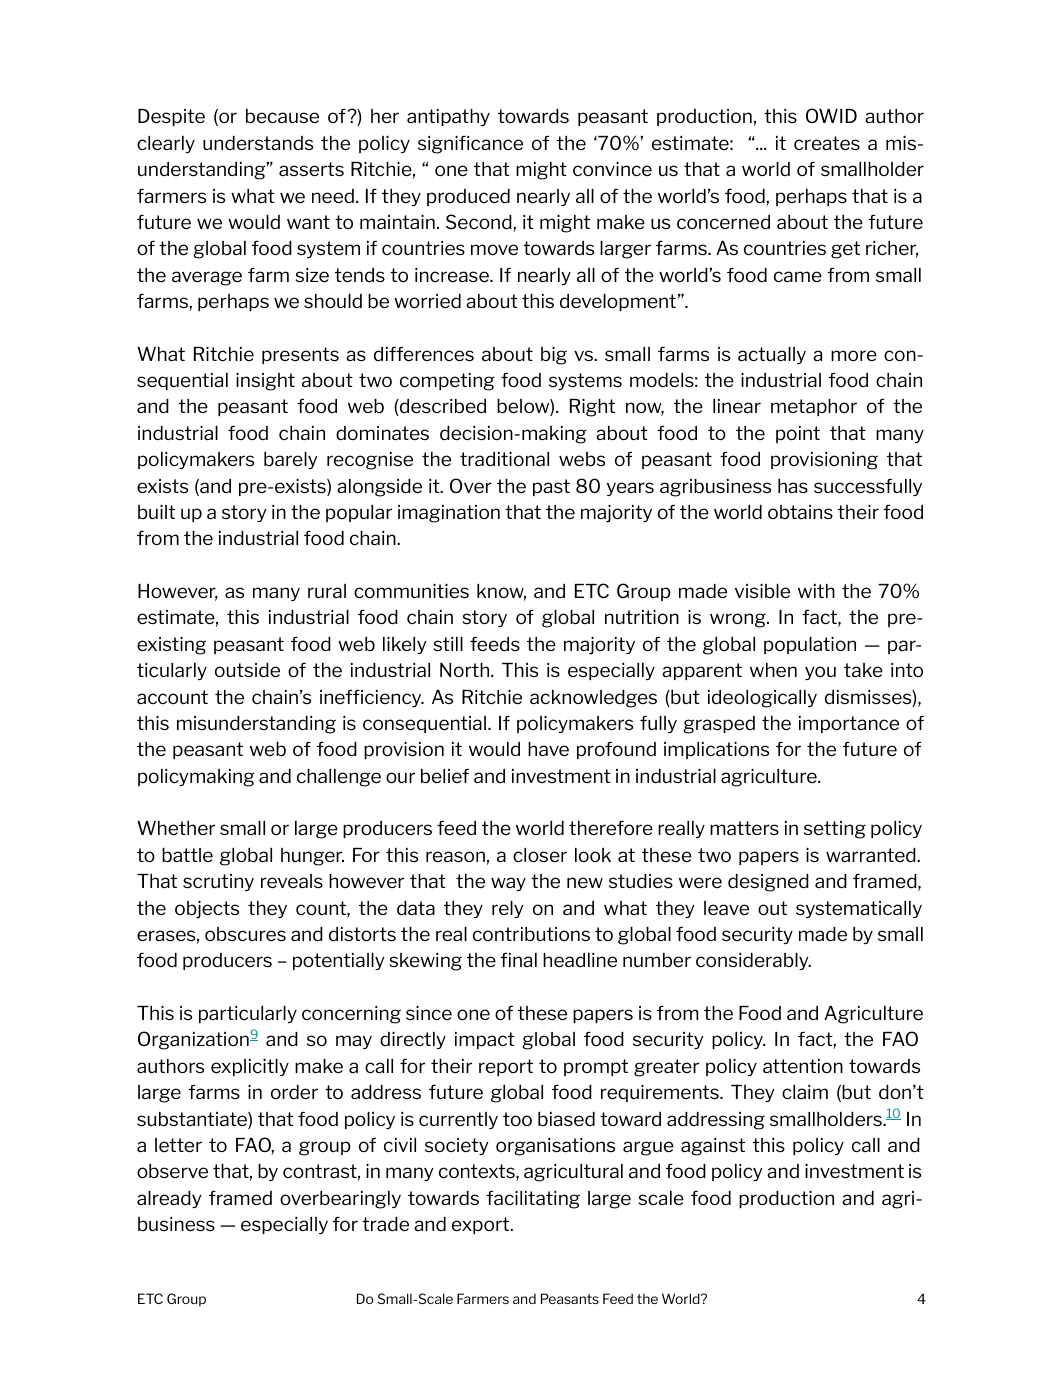 This page has width=1063, height=1376. I want to click on North, so click(466, 670).
